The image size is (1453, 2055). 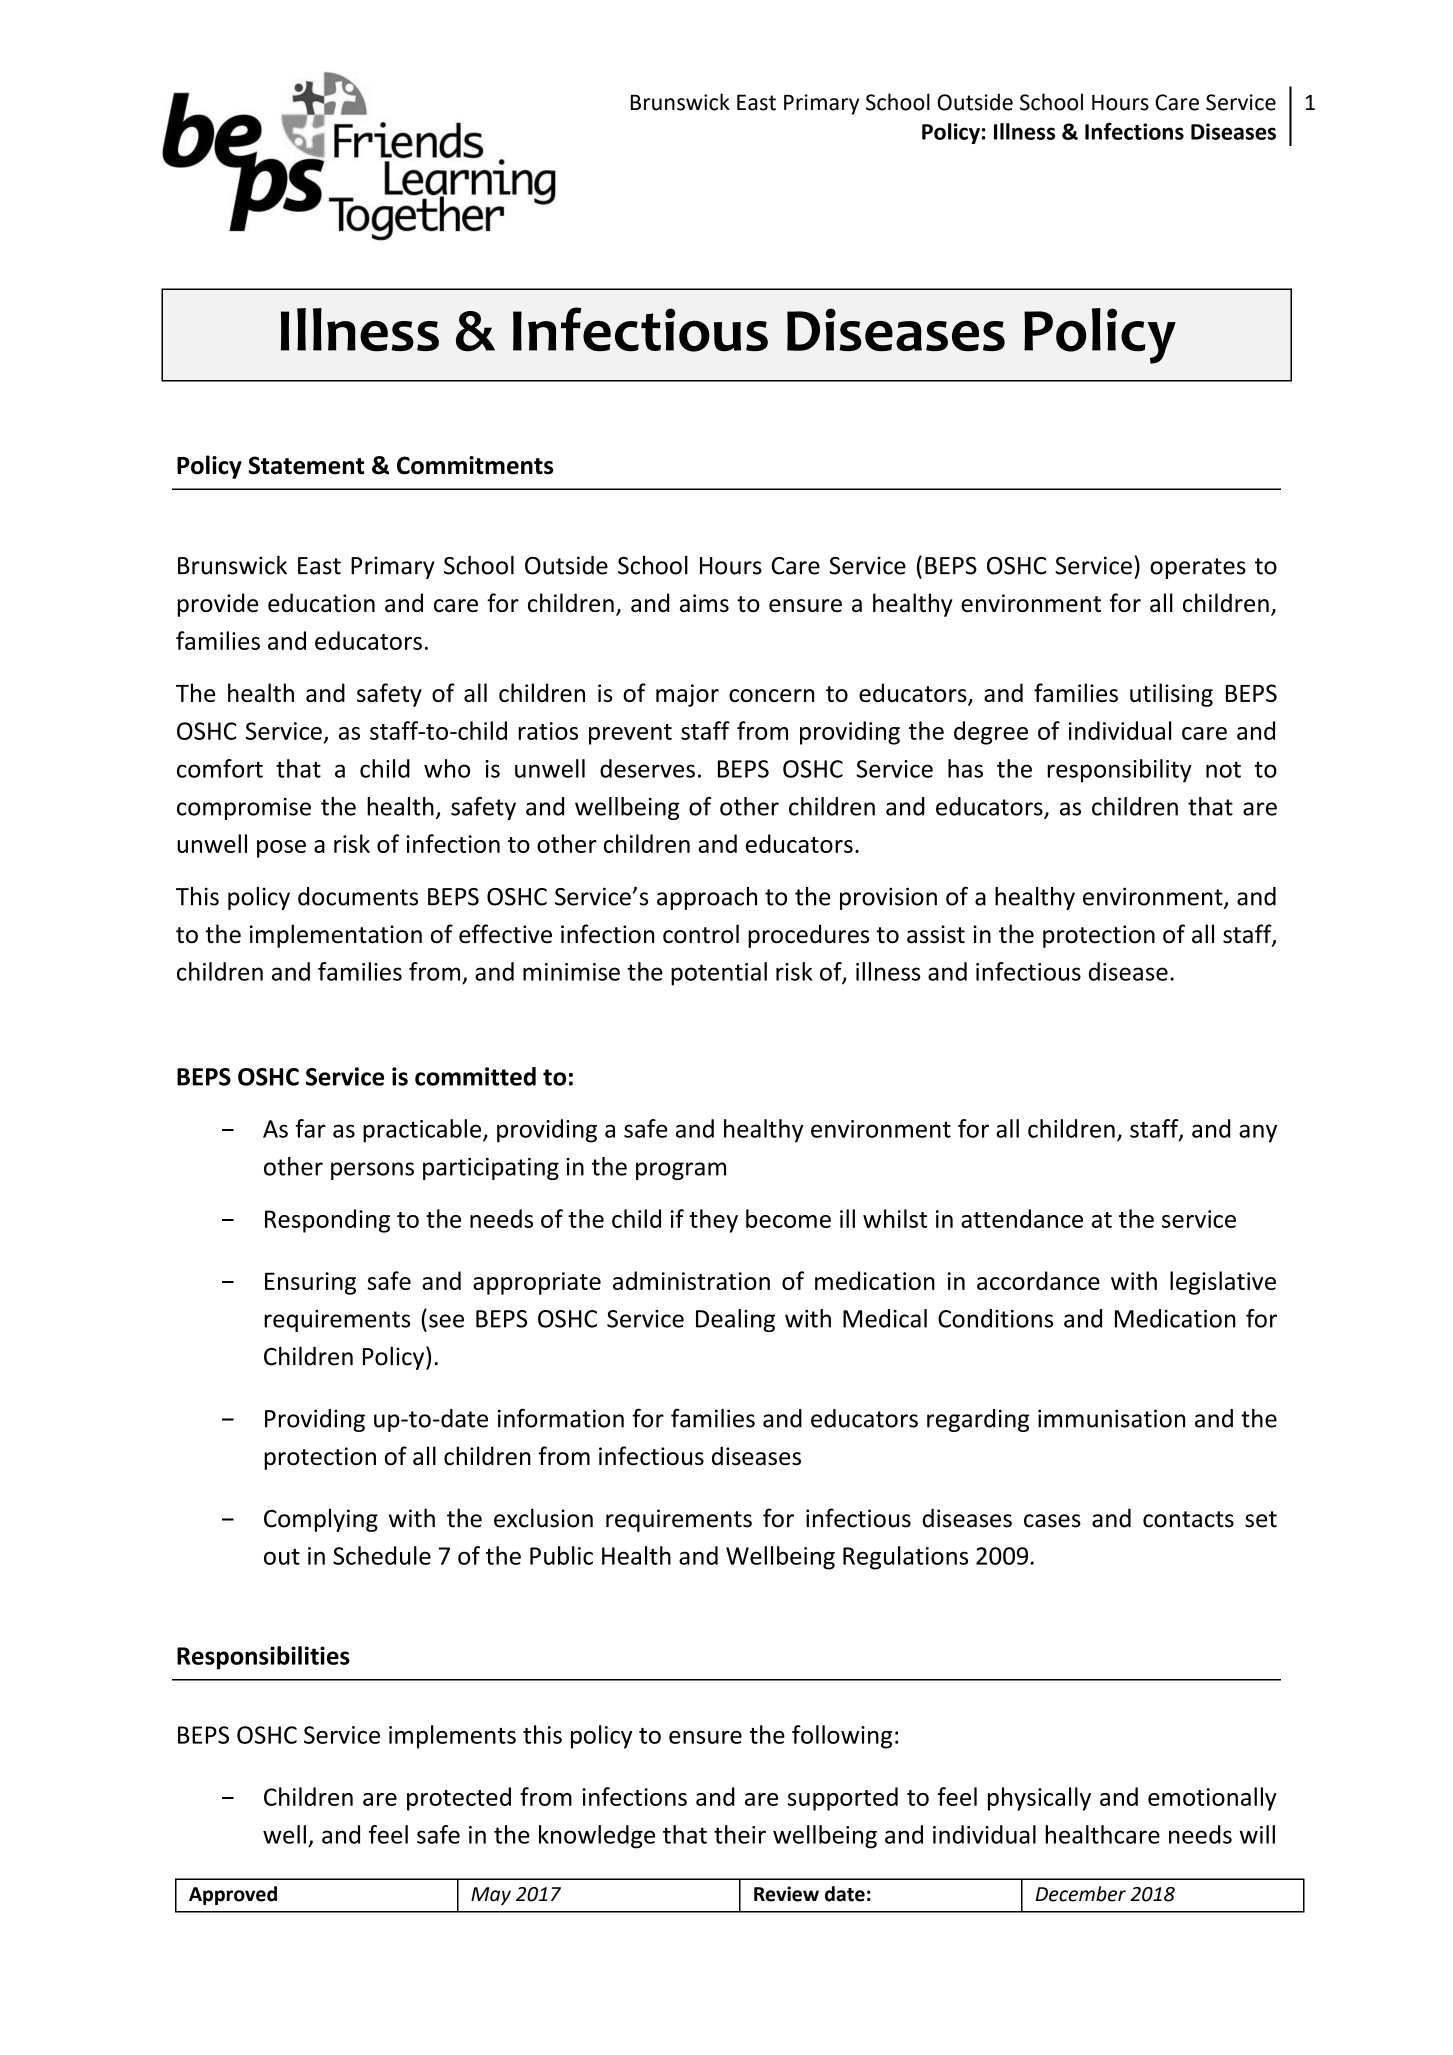 I want to click on implementation, so click(x=336, y=936).
